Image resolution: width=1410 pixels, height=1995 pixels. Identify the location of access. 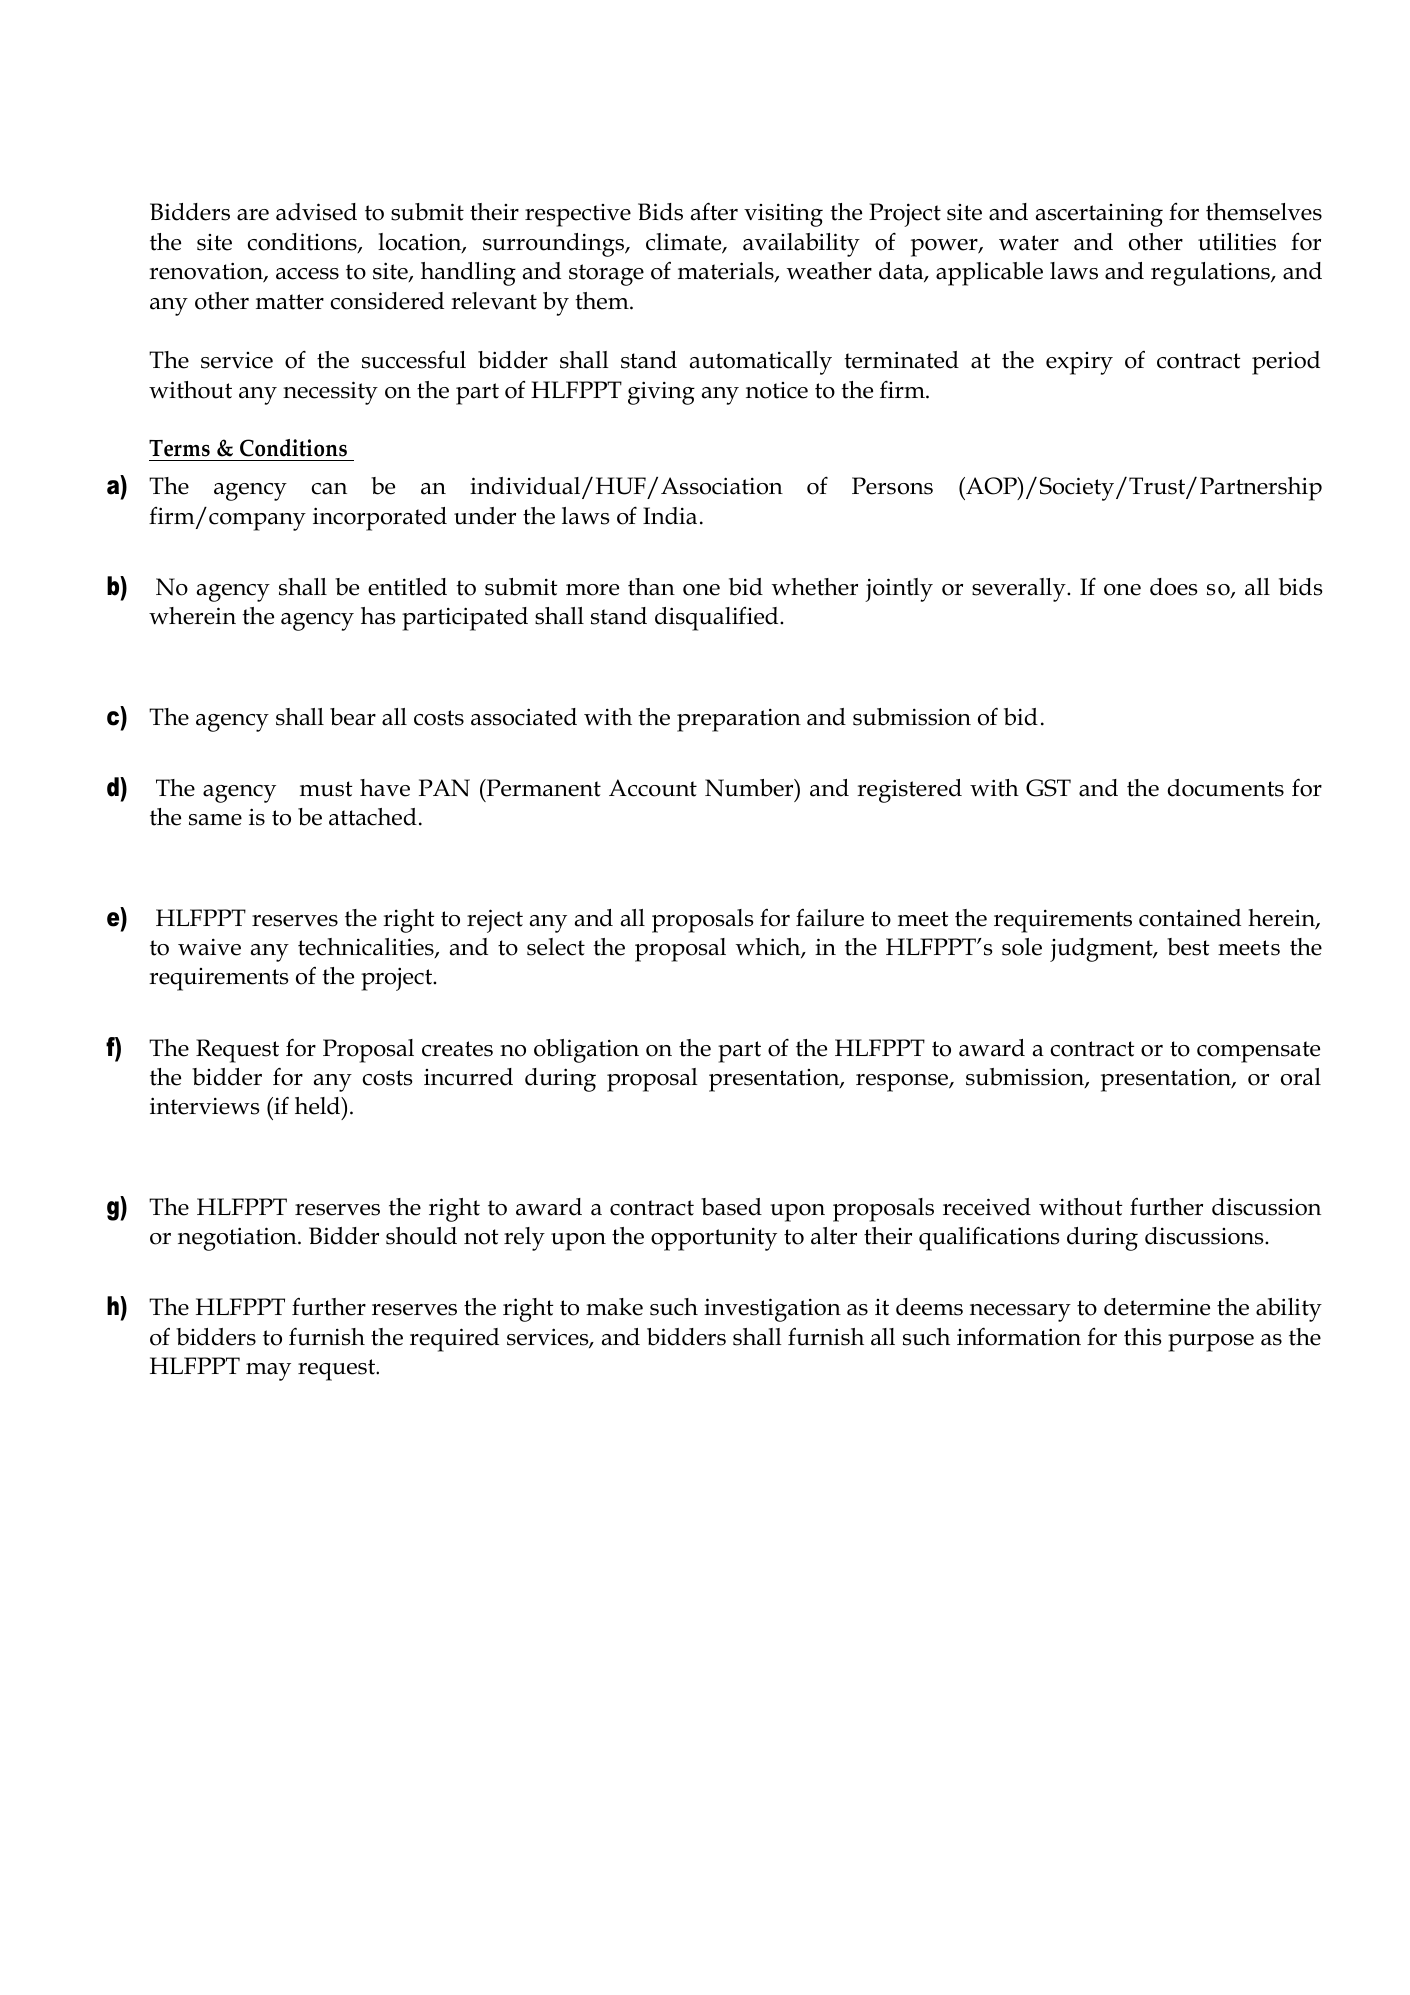
(307, 274).
